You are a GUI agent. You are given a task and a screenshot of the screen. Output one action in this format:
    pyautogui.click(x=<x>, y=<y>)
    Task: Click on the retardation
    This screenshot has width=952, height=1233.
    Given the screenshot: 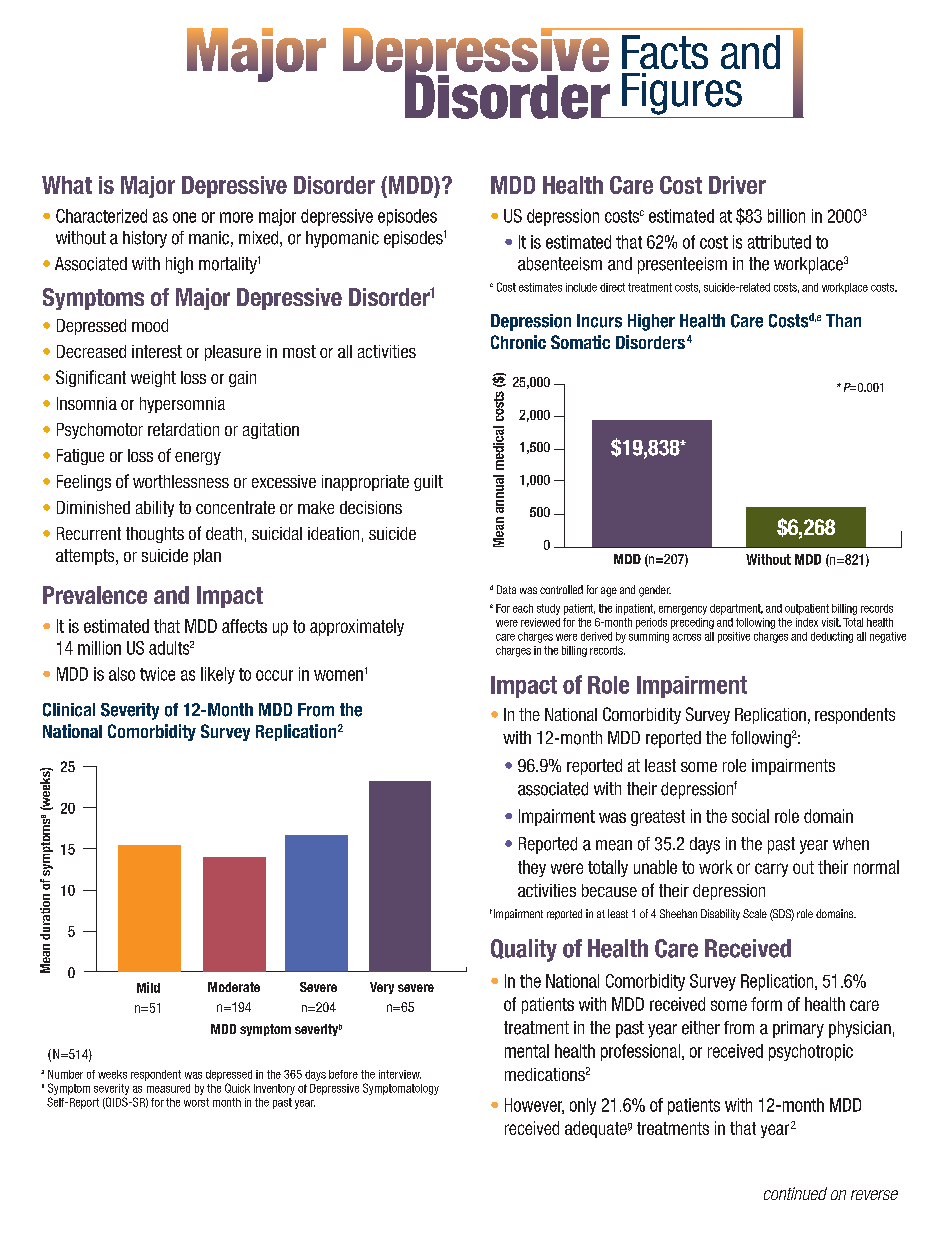 What is the action you would take?
    pyautogui.click(x=183, y=429)
